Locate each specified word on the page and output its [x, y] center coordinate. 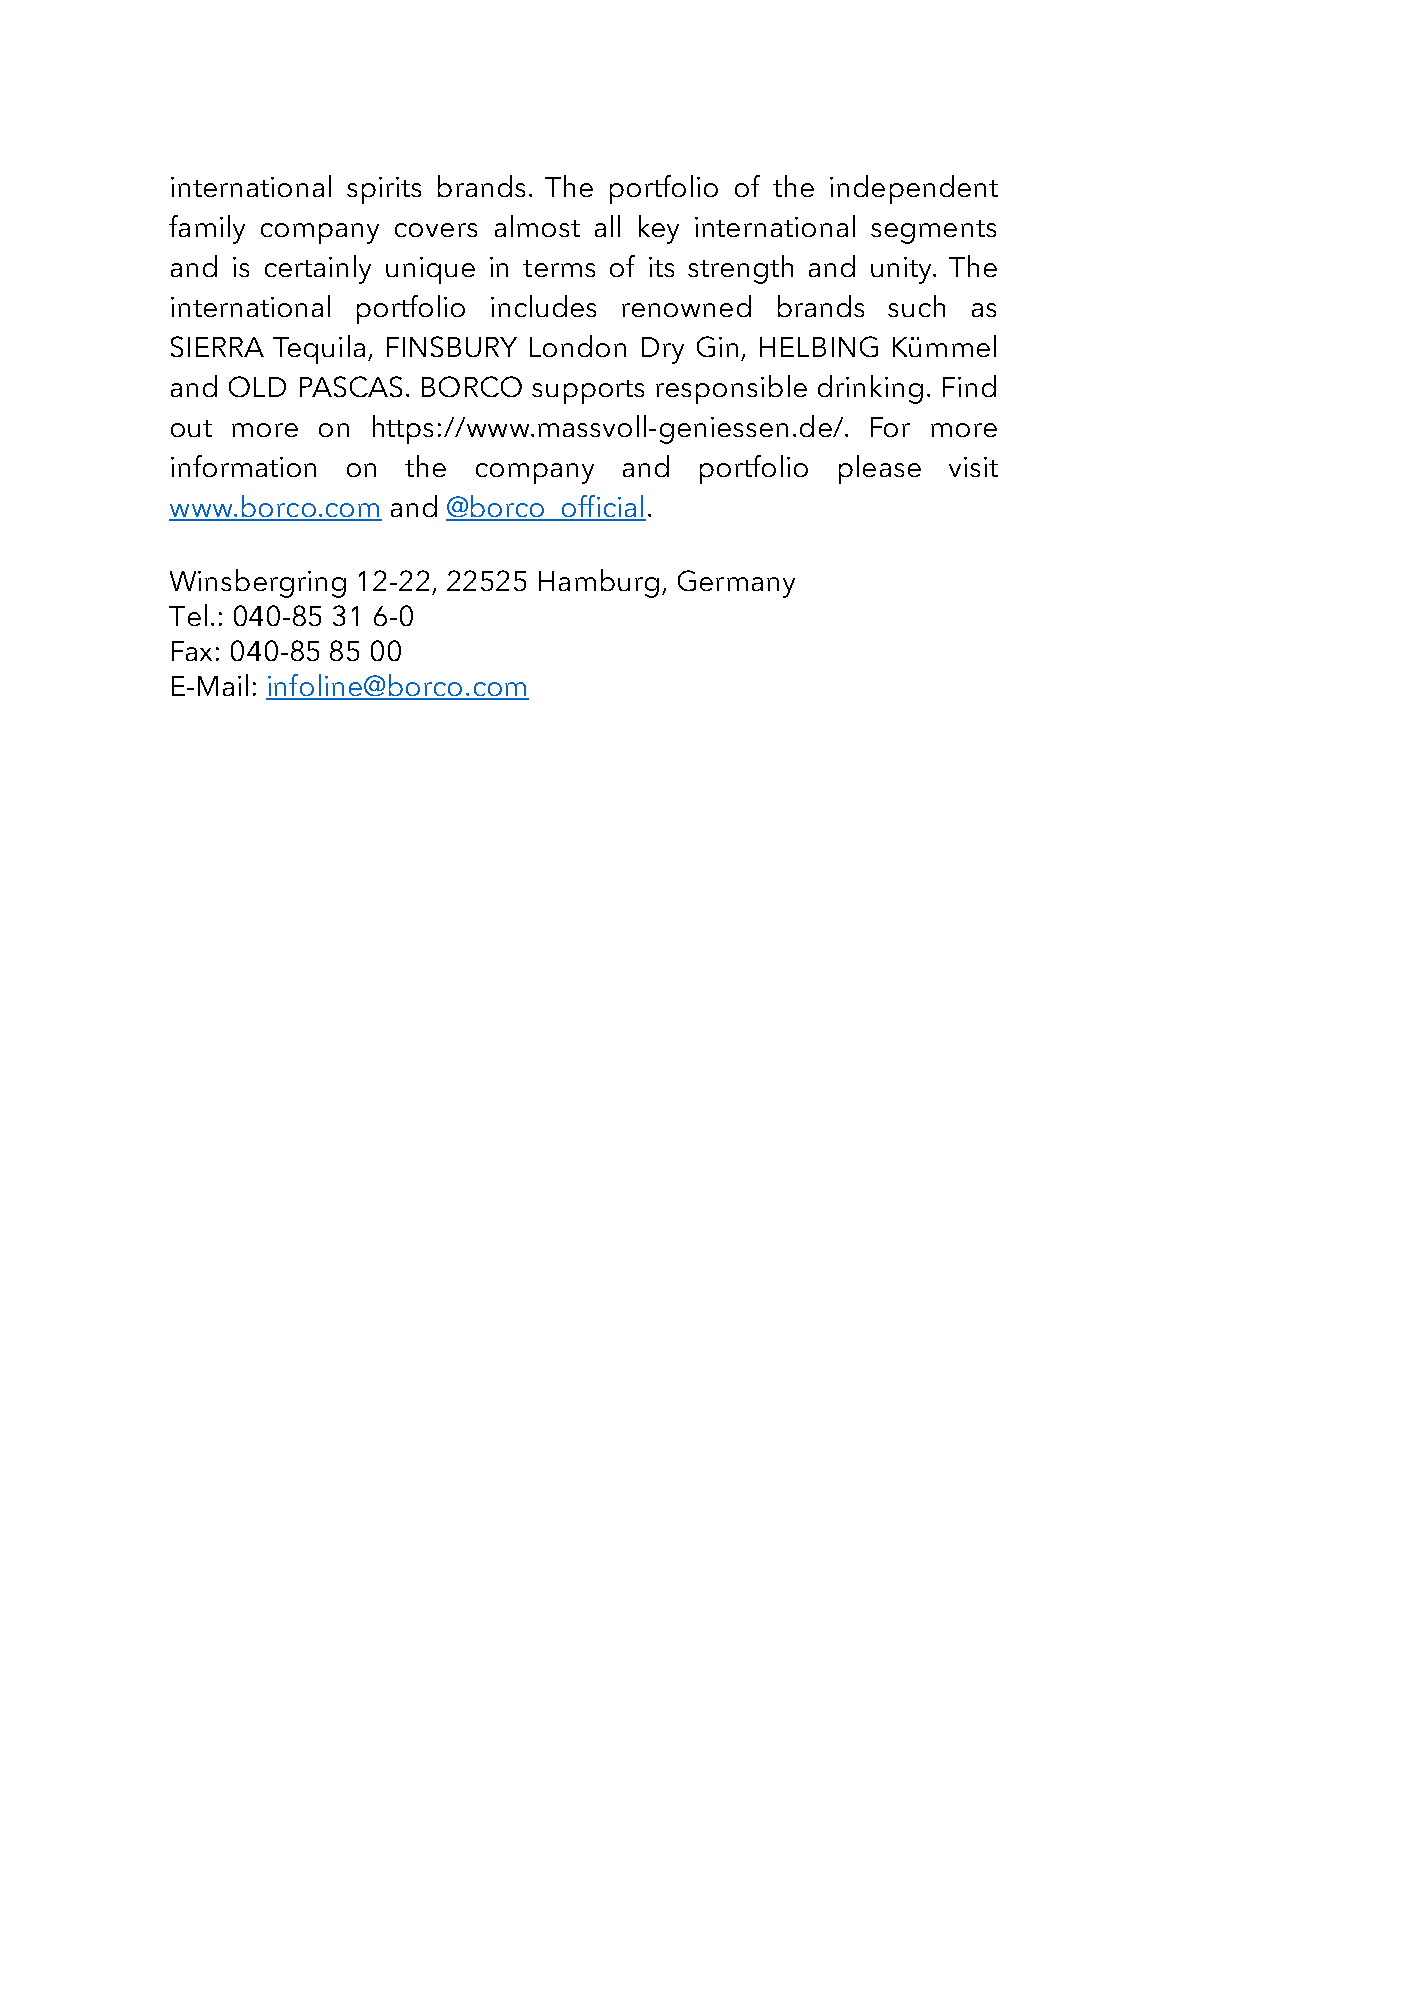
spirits [384, 190]
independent [914, 189]
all [607, 226]
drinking [870, 389]
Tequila [319, 349]
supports [588, 392]
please [880, 469]
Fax [192, 651]
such [916, 306]
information [243, 466]
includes [543, 306]
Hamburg [599, 583]
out [191, 428]
